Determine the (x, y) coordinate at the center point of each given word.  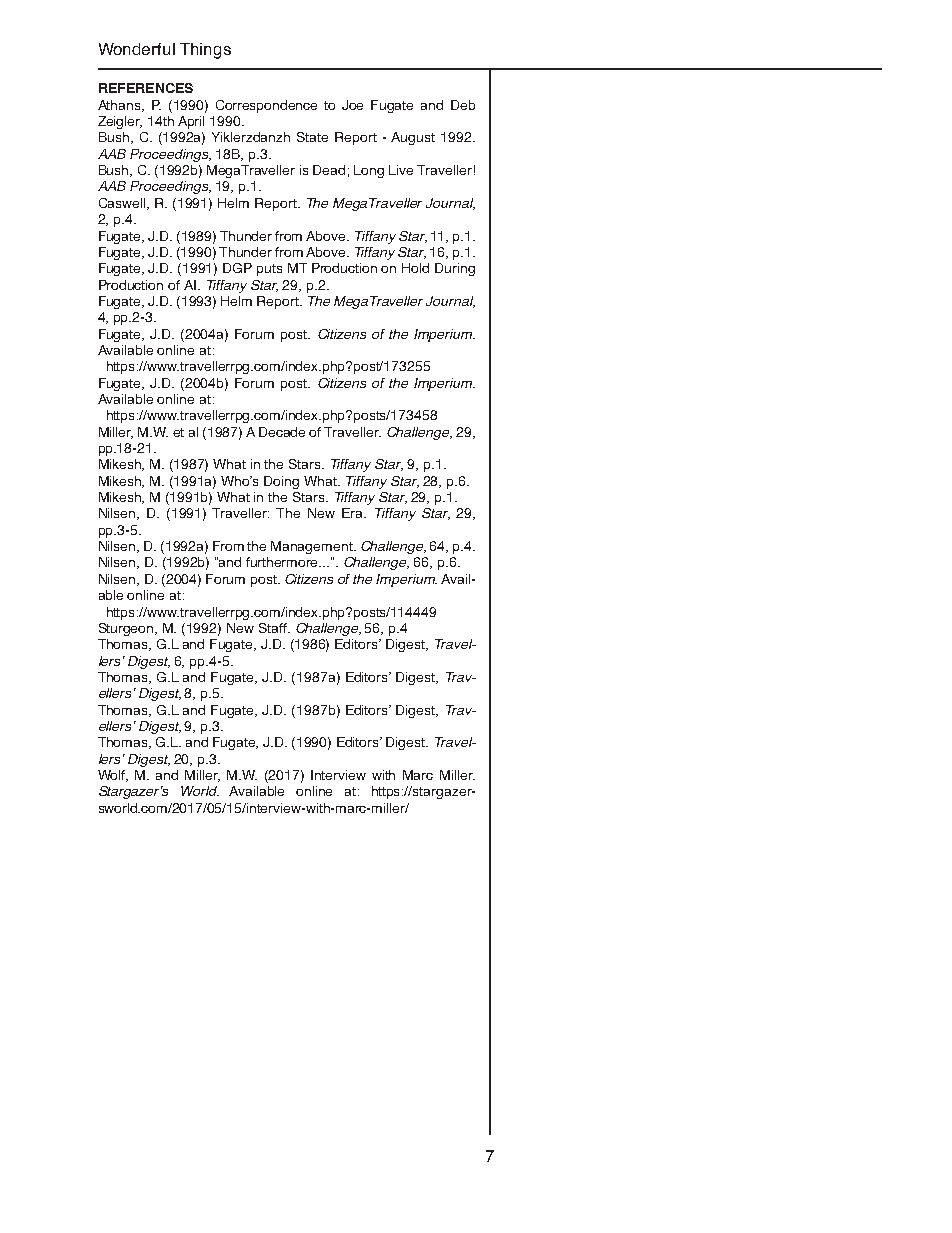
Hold (415, 268)
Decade (282, 432)
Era (354, 513)
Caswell (124, 204)
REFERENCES (146, 88)
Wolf (113, 776)
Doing (281, 482)
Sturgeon (127, 629)
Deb (463, 105)
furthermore (283, 562)
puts (269, 270)
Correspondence (266, 106)
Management (313, 547)
